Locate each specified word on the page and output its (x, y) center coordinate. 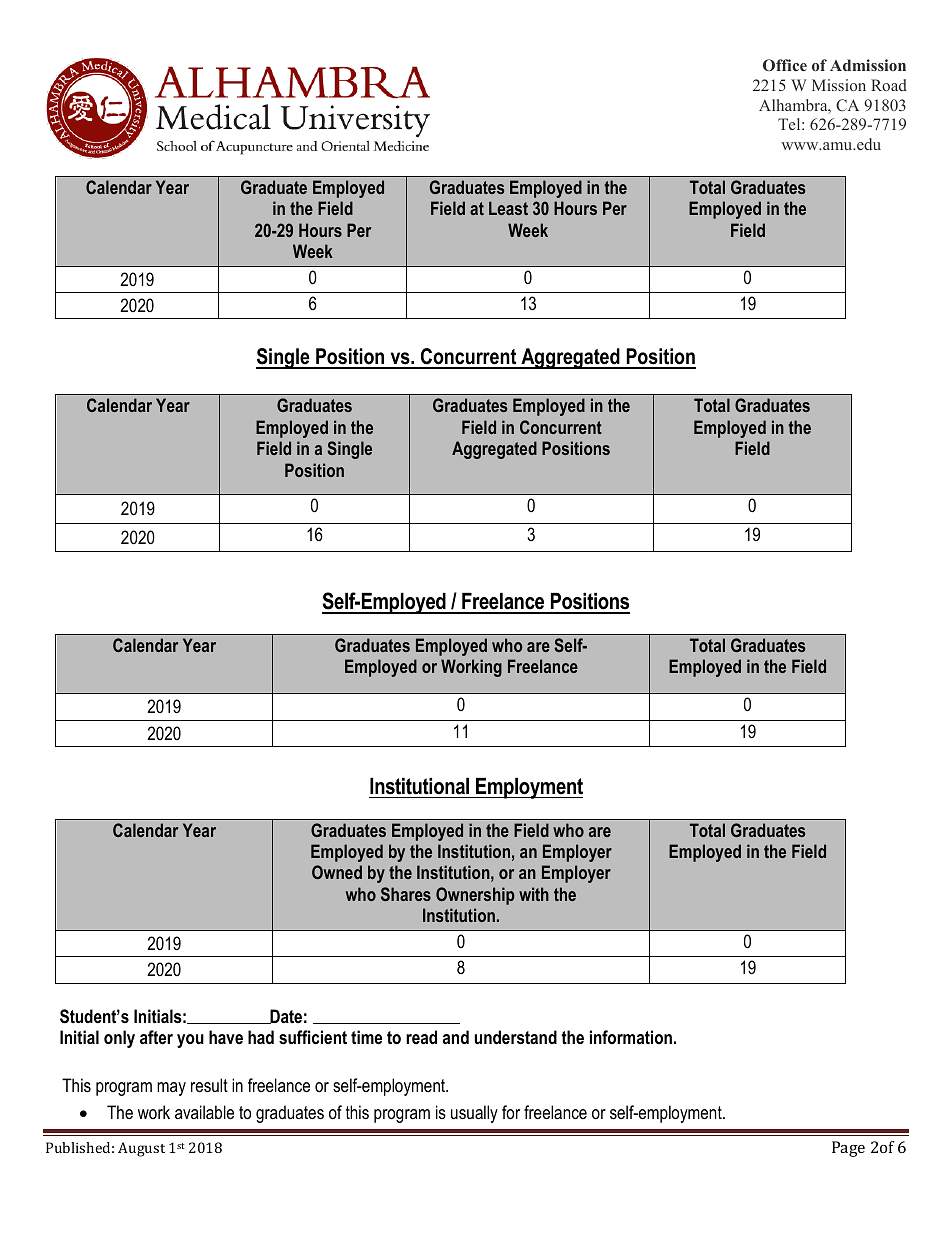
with (534, 894)
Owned (337, 872)
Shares (406, 894)
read (421, 1037)
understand (515, 1037)
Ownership (475, 896)
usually (474, 1114)
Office (785, 65)
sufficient (313, 1037)
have (226, 1037)
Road (889, 85)
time (366, 1037)
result (209, 1085)
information (631, 1037)
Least (508, 208)
